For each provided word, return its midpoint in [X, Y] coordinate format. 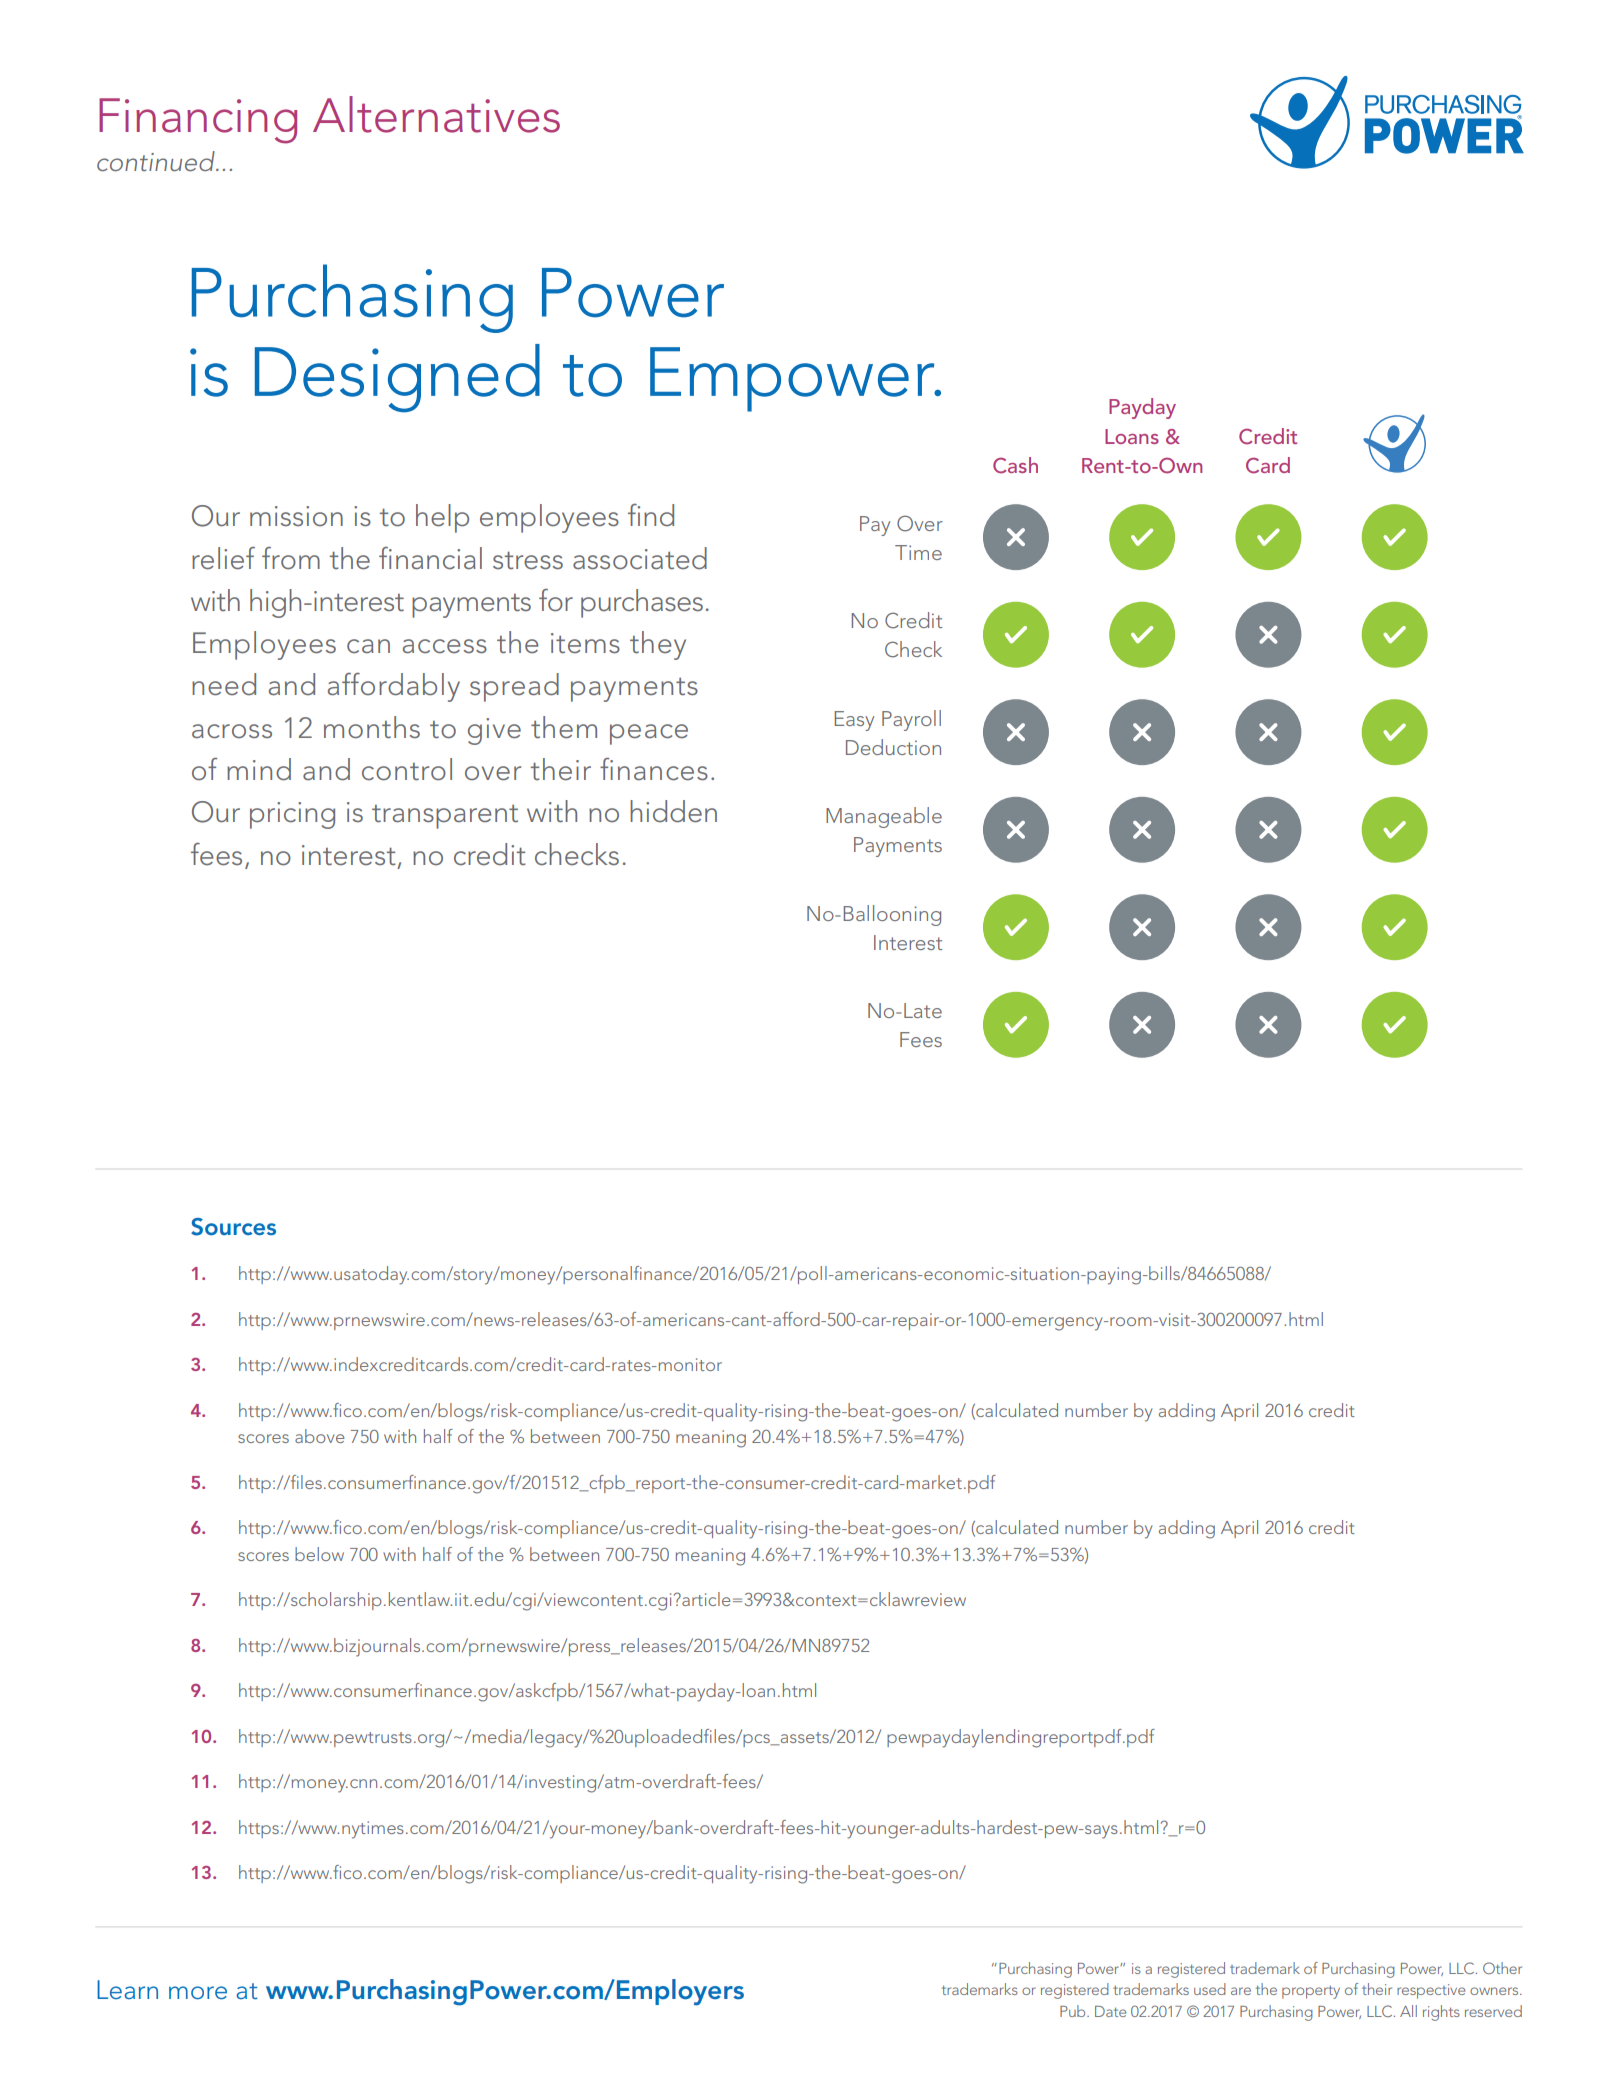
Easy [854, 721]
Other [1502, 1968]
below [319, 1554]
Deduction [893, 747]
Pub [1074, 2011]
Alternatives [436, 114]
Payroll [911, 720]
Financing [198, 121]
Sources [233, 1227]
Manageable [884, 817]
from [291, 558]
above [320, 1436]
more [198, 1993]
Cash [1015, 465]
